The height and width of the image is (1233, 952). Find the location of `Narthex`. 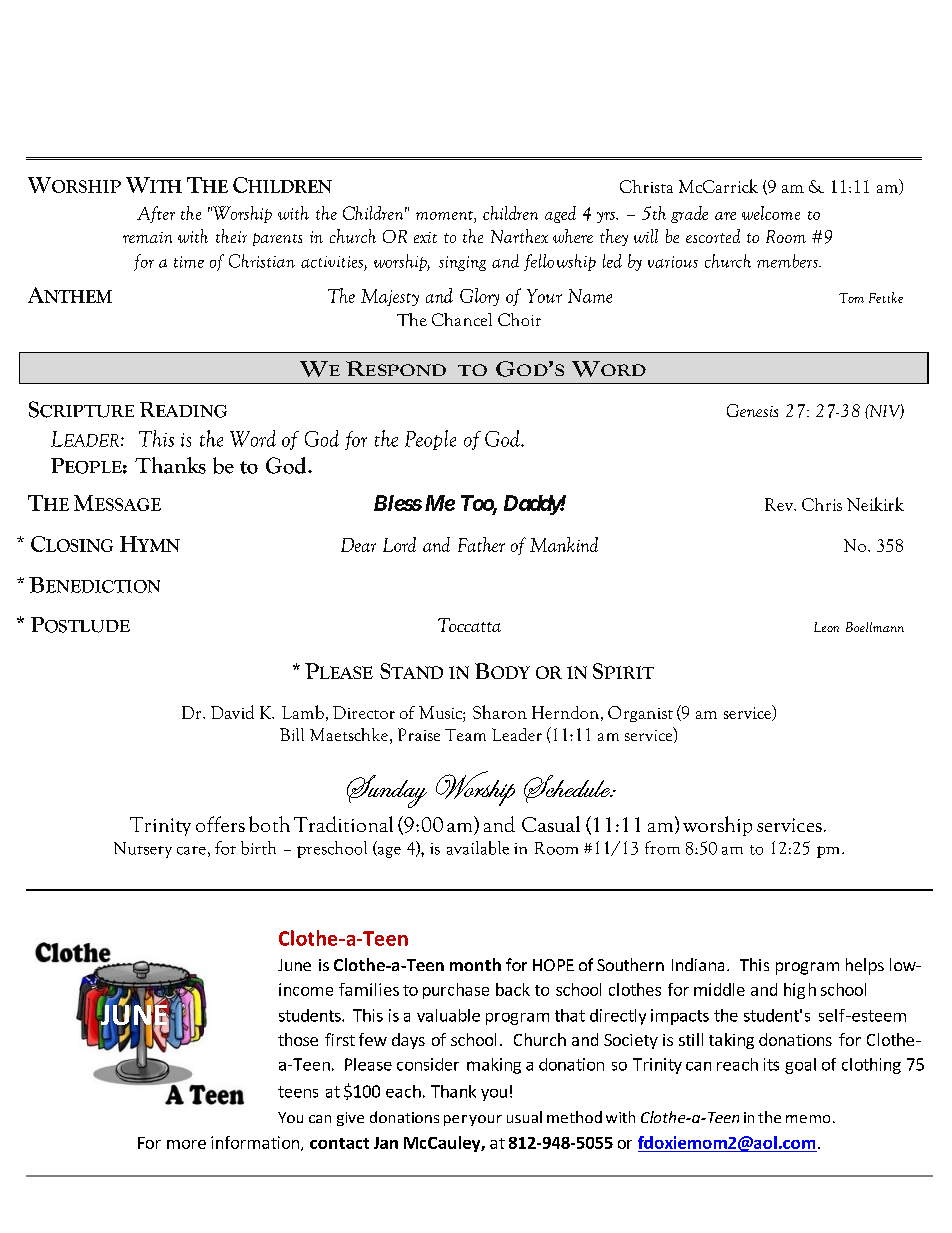

Narthex is located at coordinates (519, 236).
